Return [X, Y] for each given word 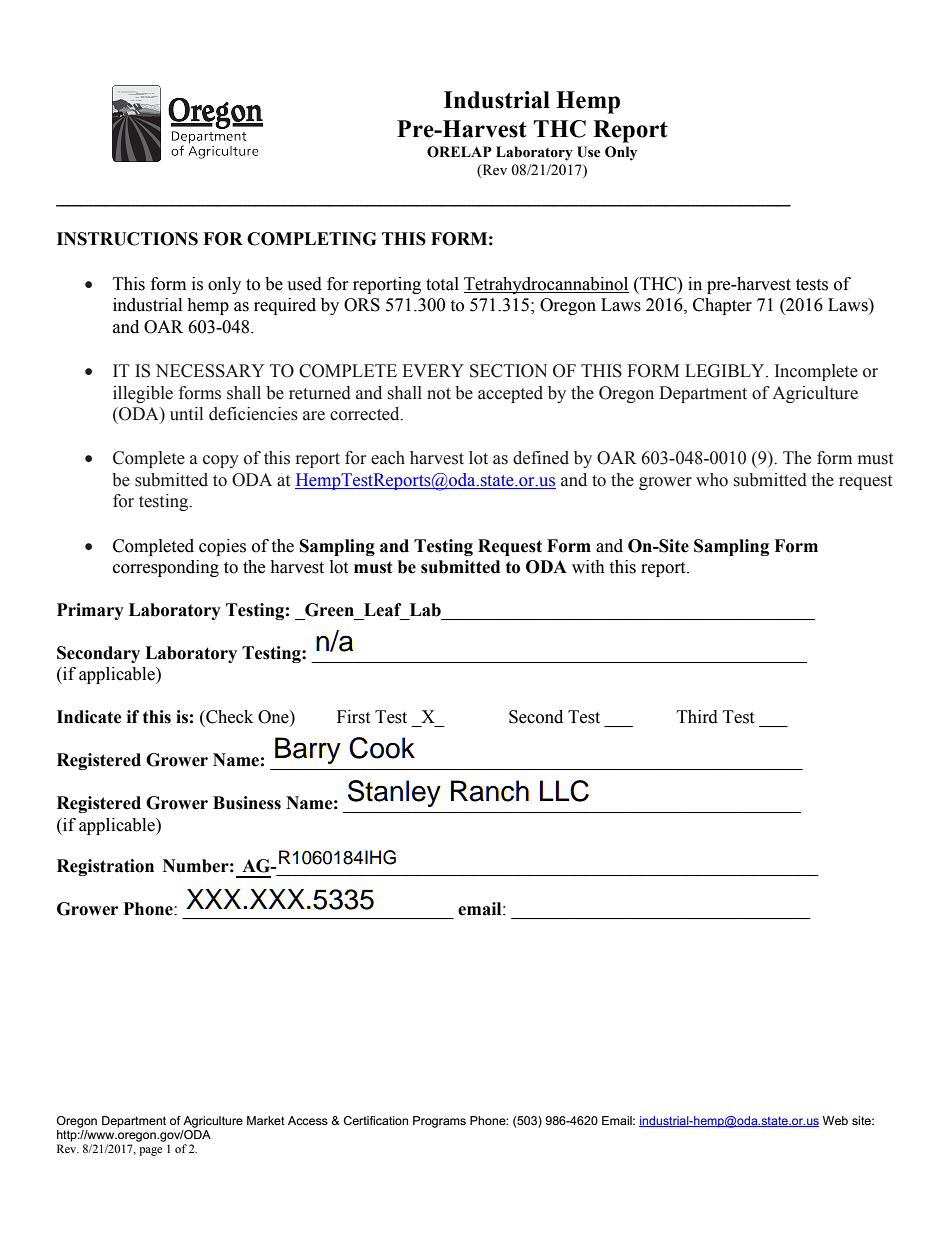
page [150, 1151]
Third [697, 717]
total [442, 284]
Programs [439, 1122]
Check [228, 717]
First [353, 717]
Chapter [722, 306]
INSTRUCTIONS [127, 239]
